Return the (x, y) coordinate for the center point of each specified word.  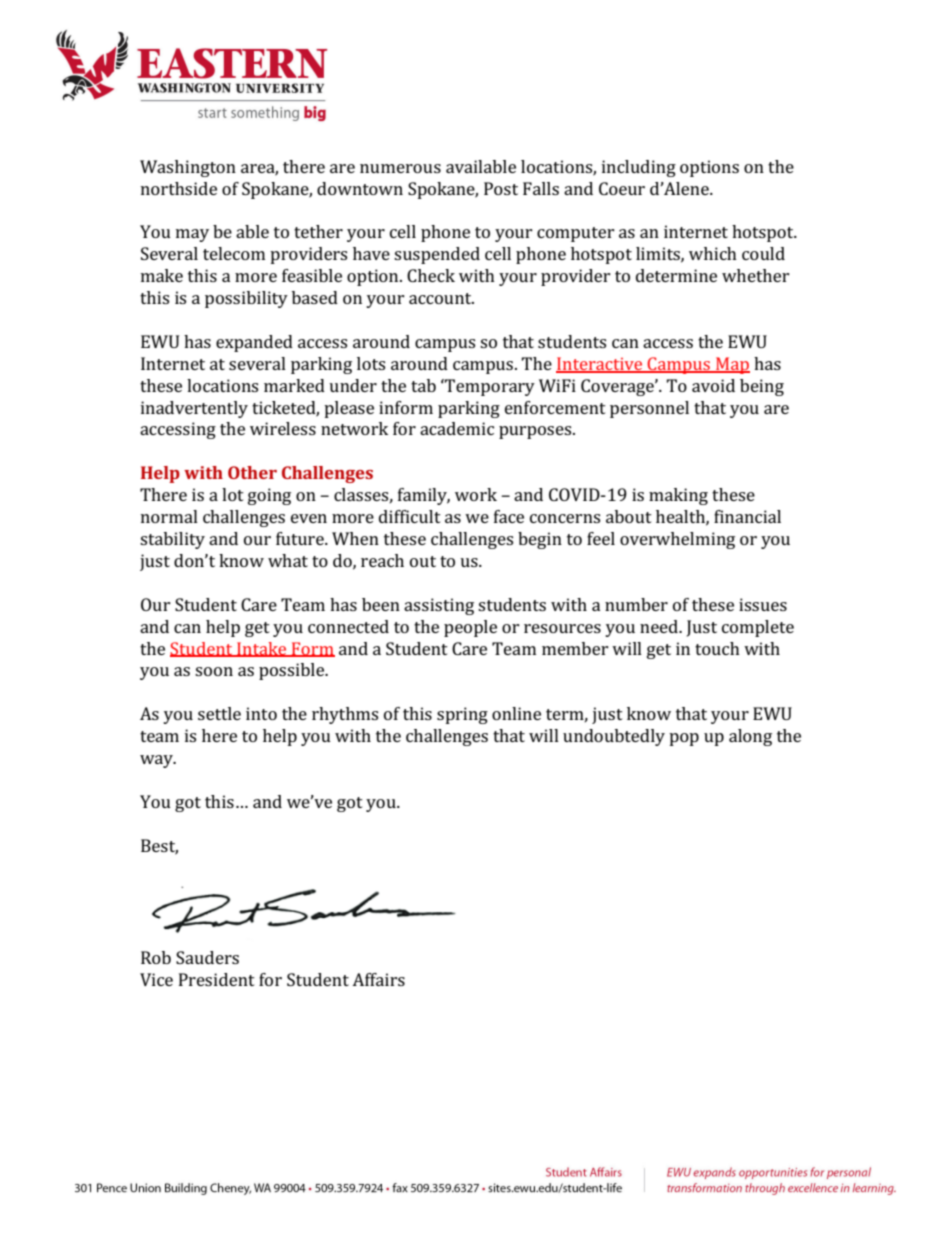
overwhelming (677, 540)
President (217, 979)
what (288, 560)
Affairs (378, 979)
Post (501, 188)
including (639, 168)
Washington (188, 168)
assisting (439, 606)
